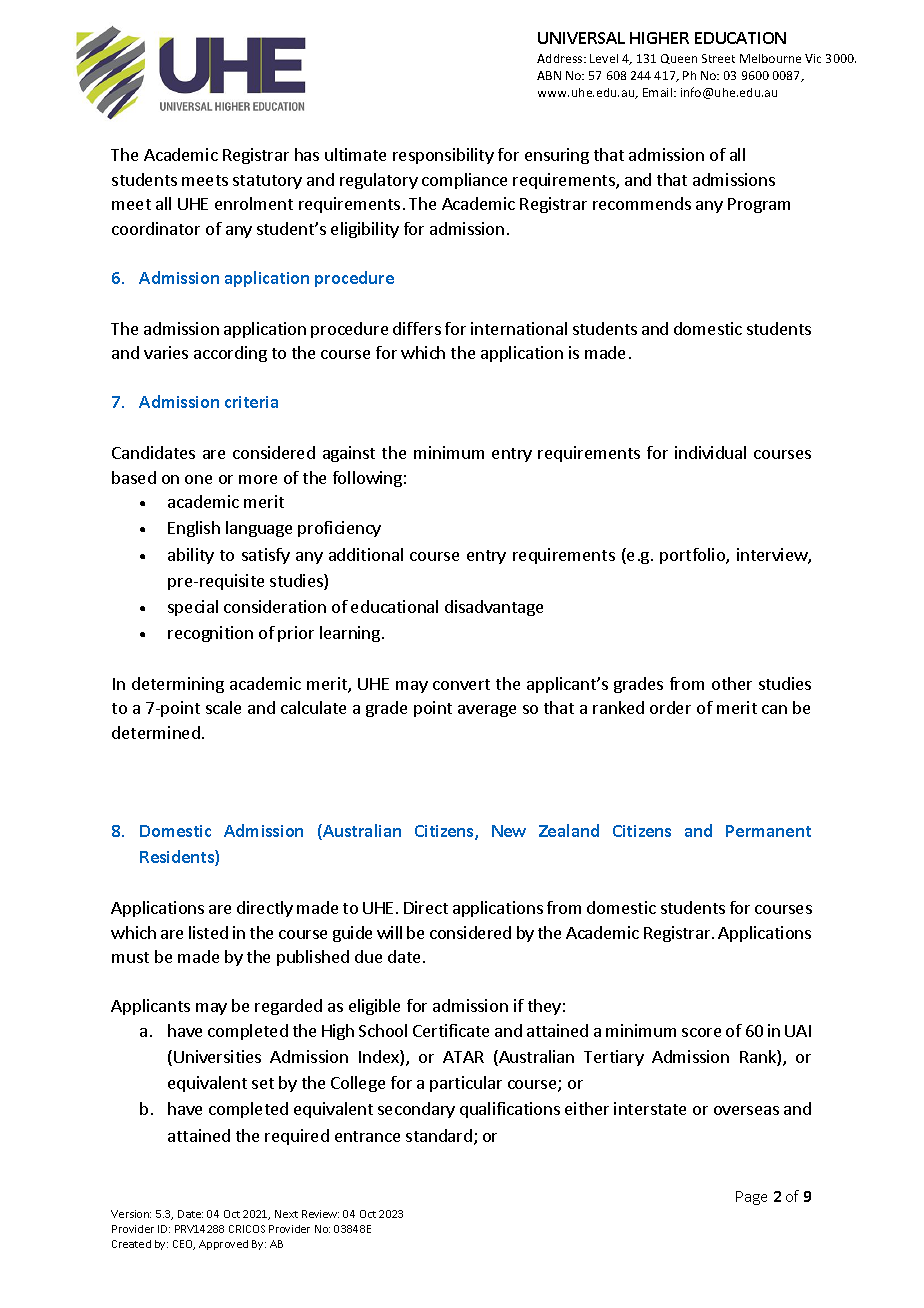  What do you see at coordinates (718, 58) in the screenshot?
I see `Street` at bounding box center [718, 58].
